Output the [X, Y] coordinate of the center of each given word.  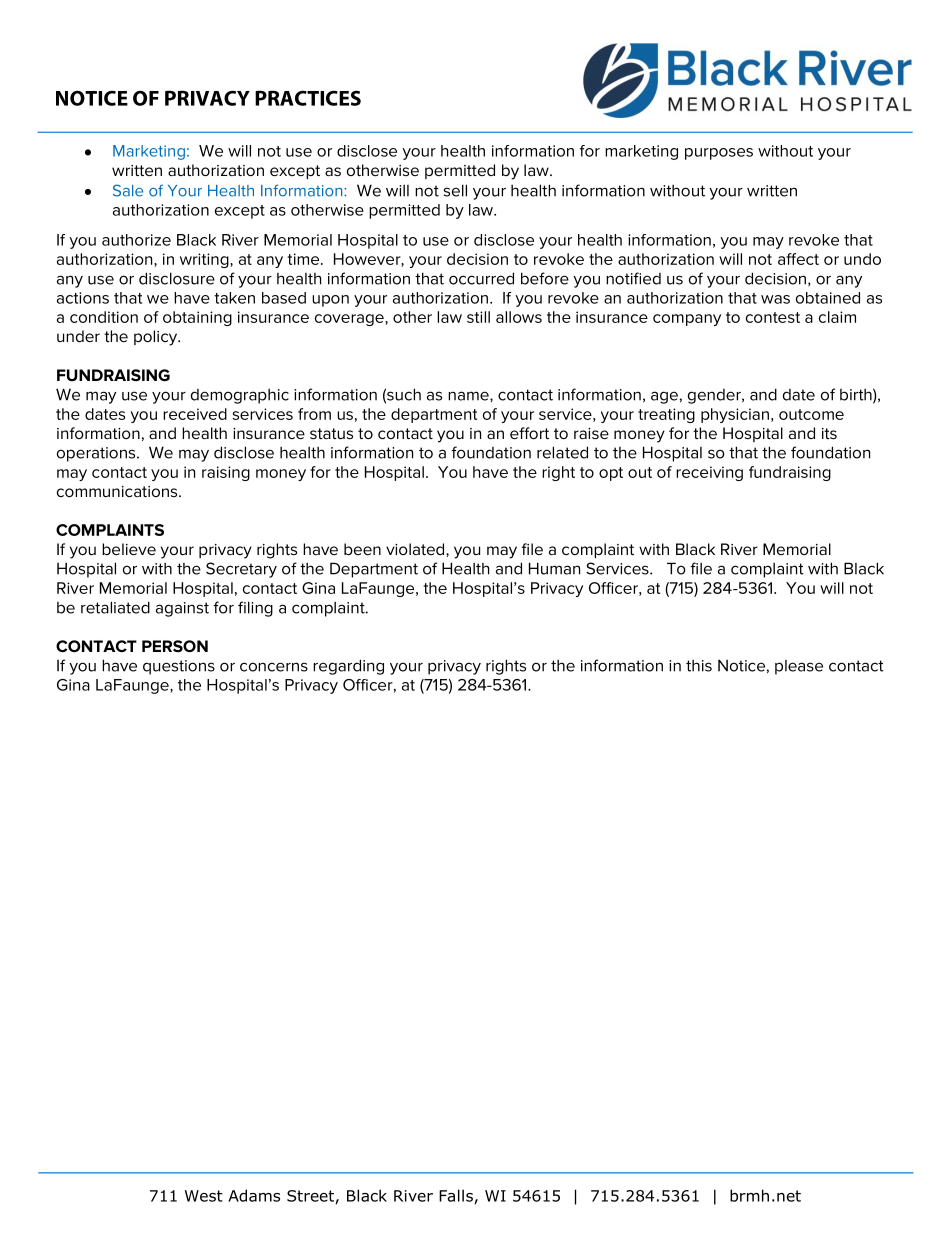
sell [455, 190]
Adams [254, 1195]
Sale [128, 190]
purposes [719, 154]
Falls [456, 1195]
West [204, 1196]
